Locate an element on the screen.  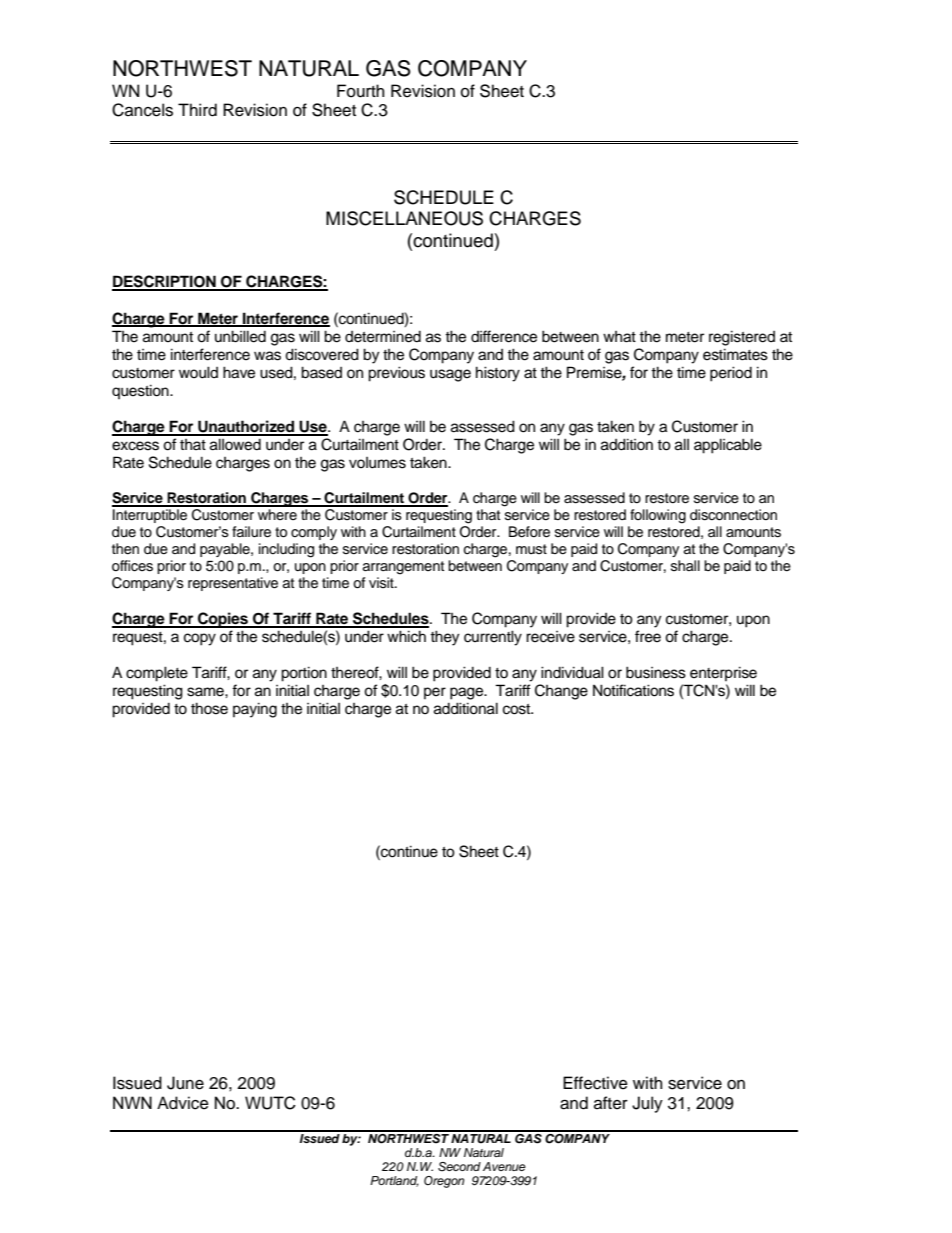
Effective is located at coordinates (595, 1083).
